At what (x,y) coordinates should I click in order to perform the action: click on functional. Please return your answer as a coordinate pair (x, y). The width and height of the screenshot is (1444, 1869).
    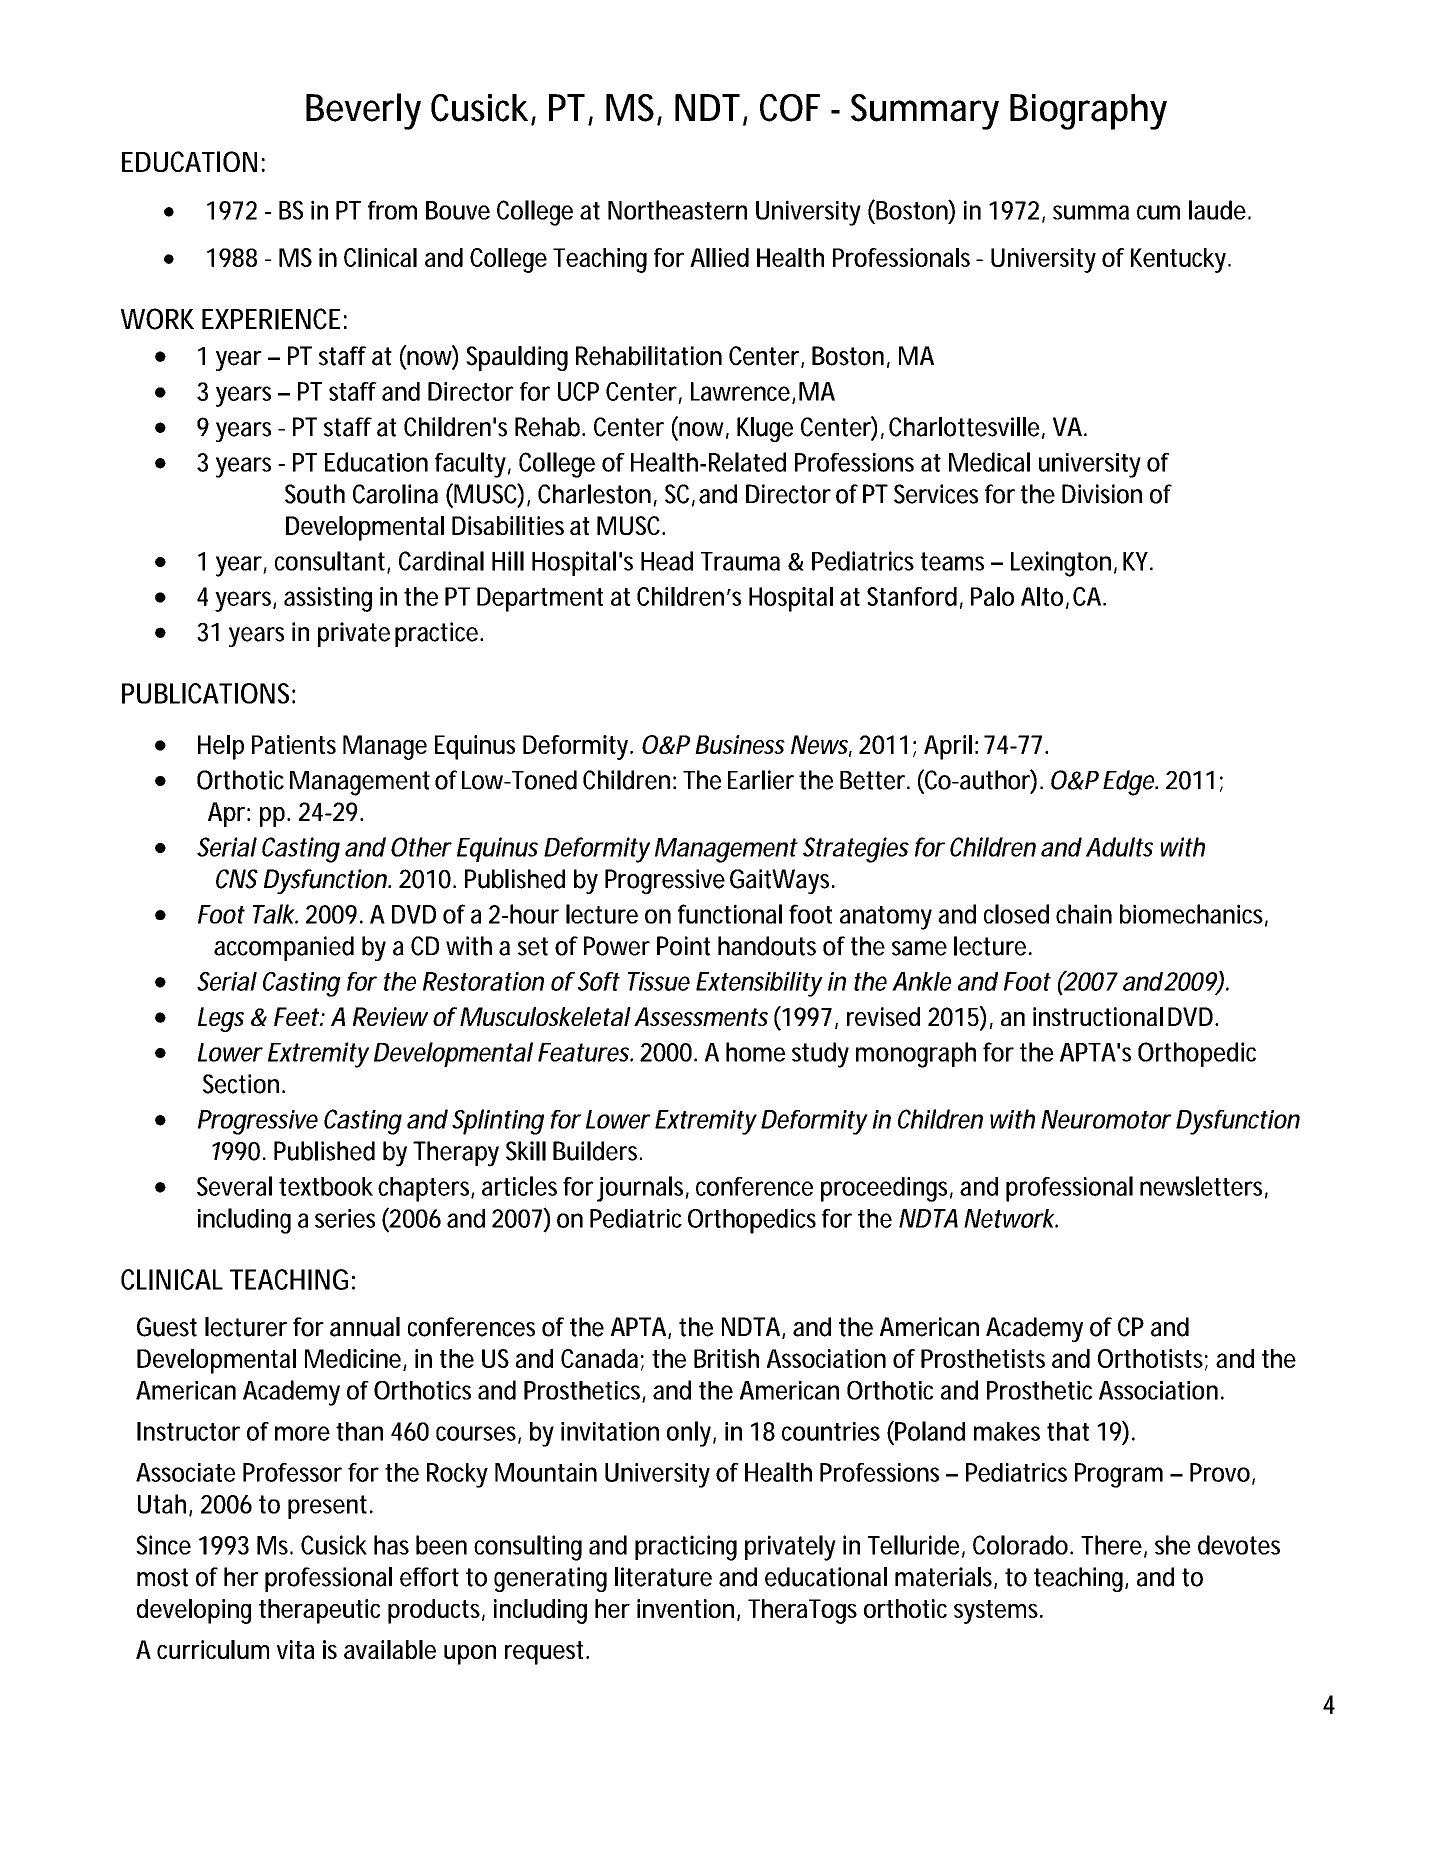
    Looking at the image, I should click on (730, 914).
